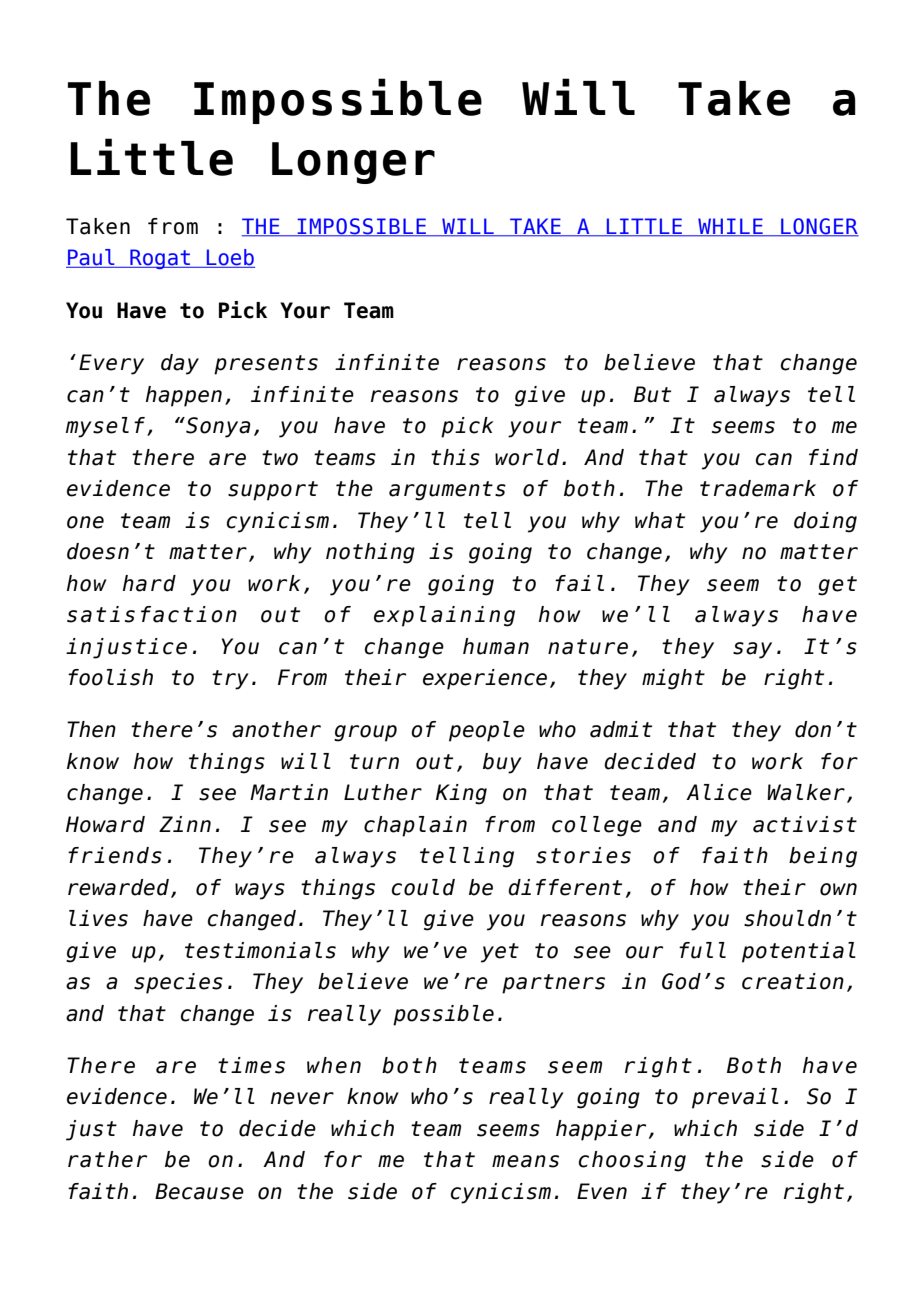 The width and height of the screenshot is (924, 1308). What do you see at coordinates (487, 731) in the screenshot?
I see `people` at bounding box center [487, 731].
